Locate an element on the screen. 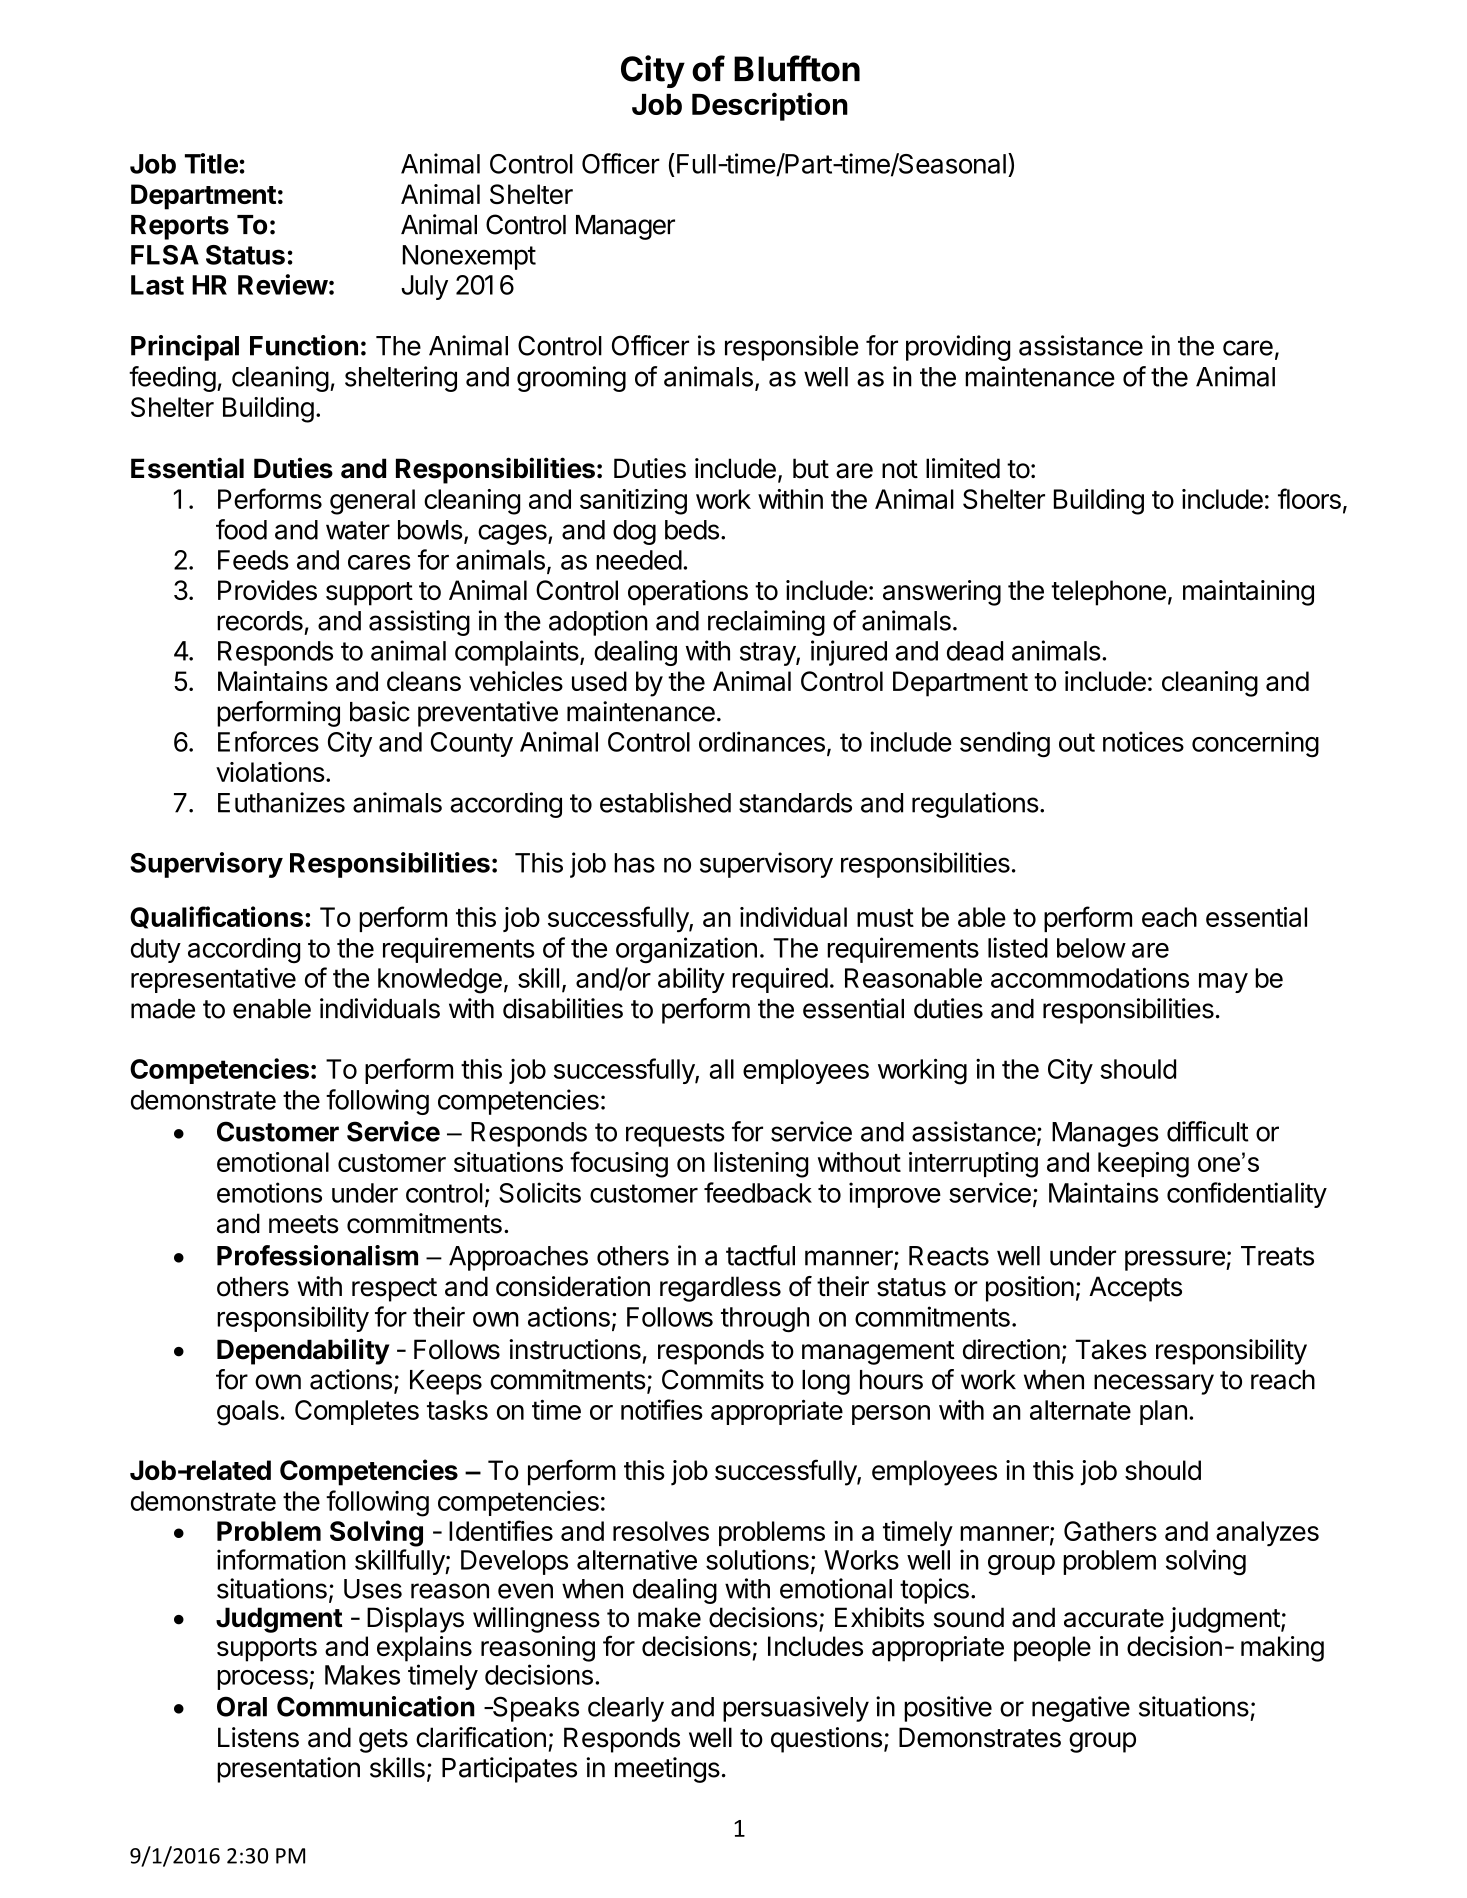  persuasively is located at coordinates (796, 1709).
